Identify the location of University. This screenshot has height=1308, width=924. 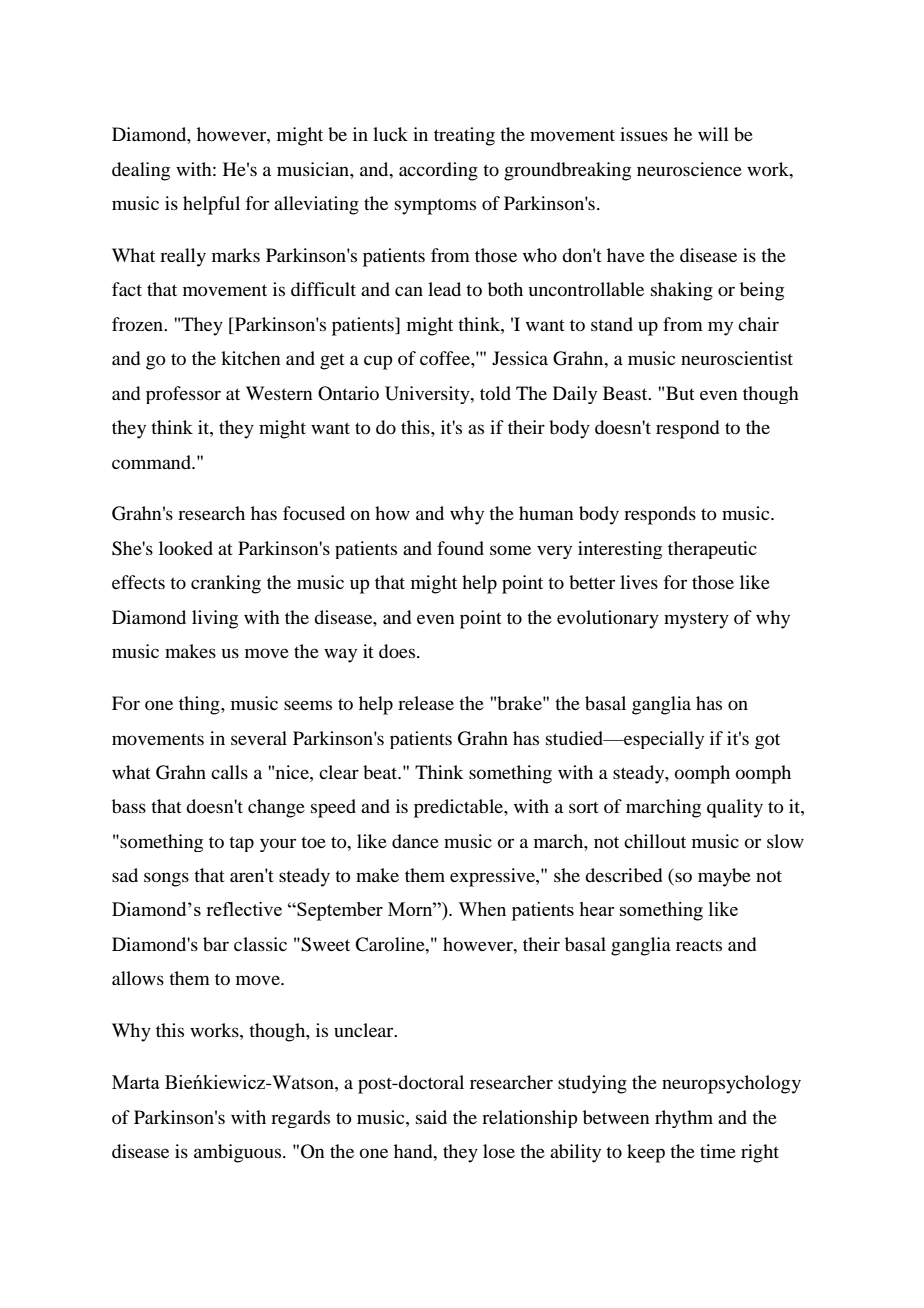
(428, 395).
